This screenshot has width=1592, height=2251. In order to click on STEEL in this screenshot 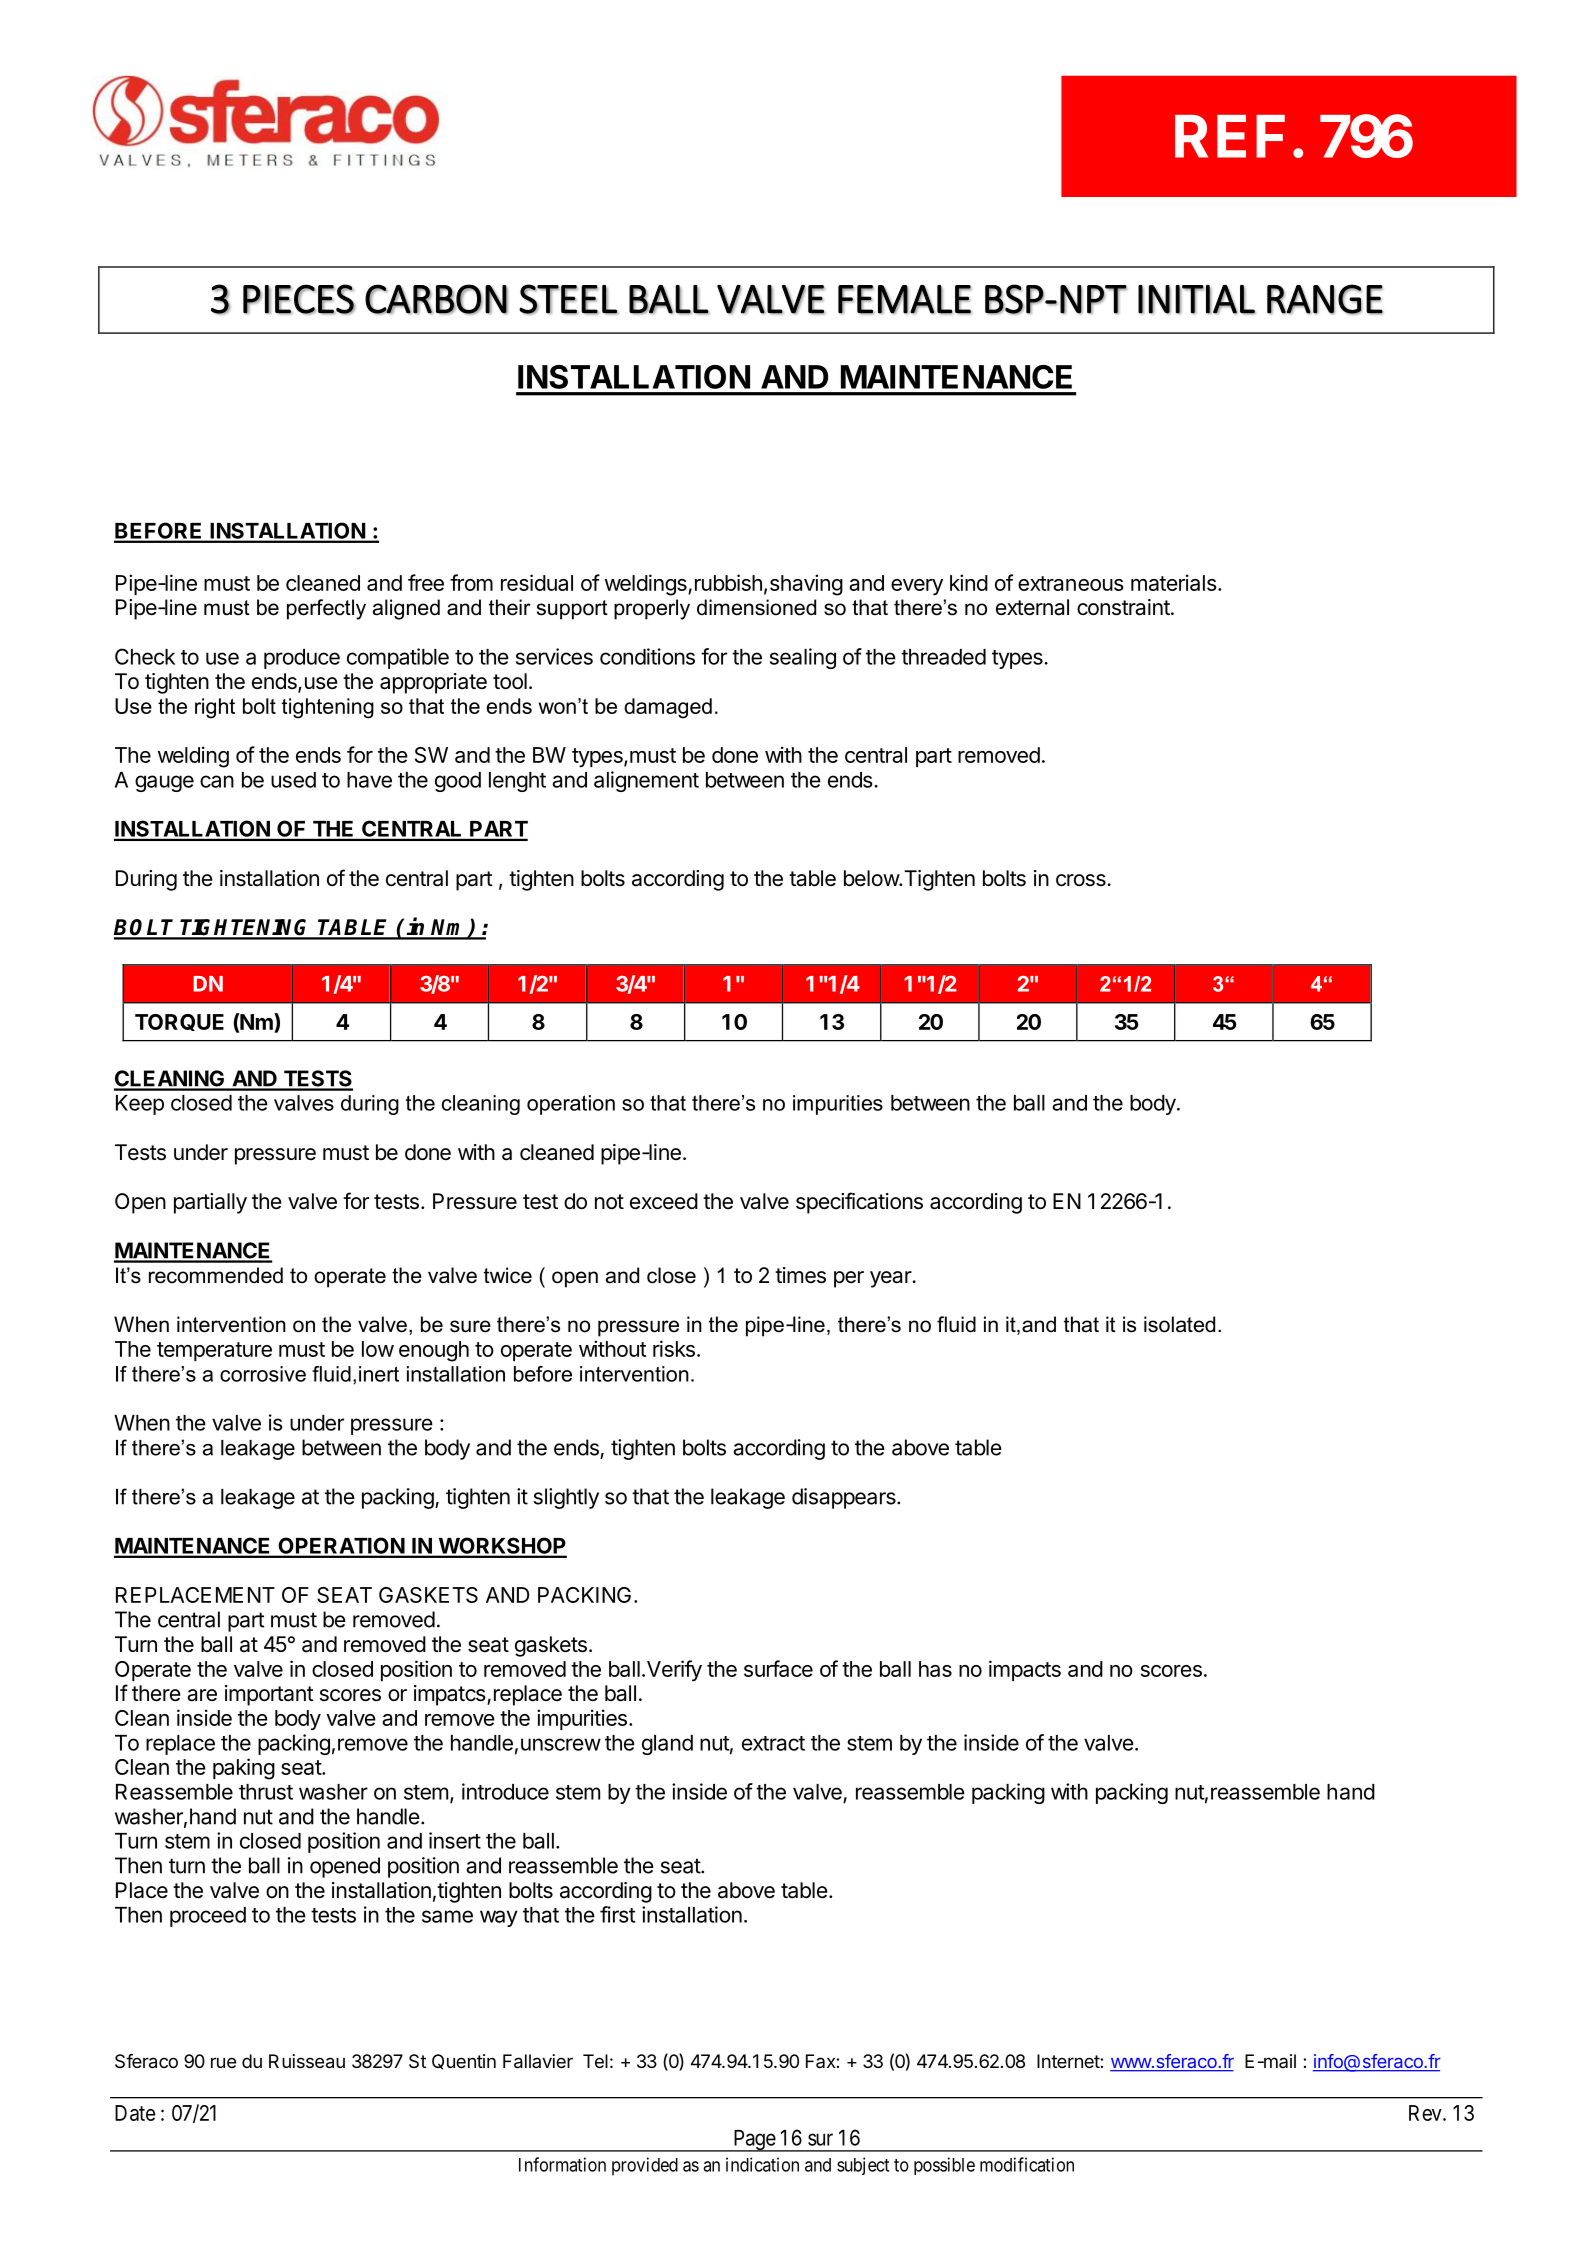, I will do `click(568, 299)`.
